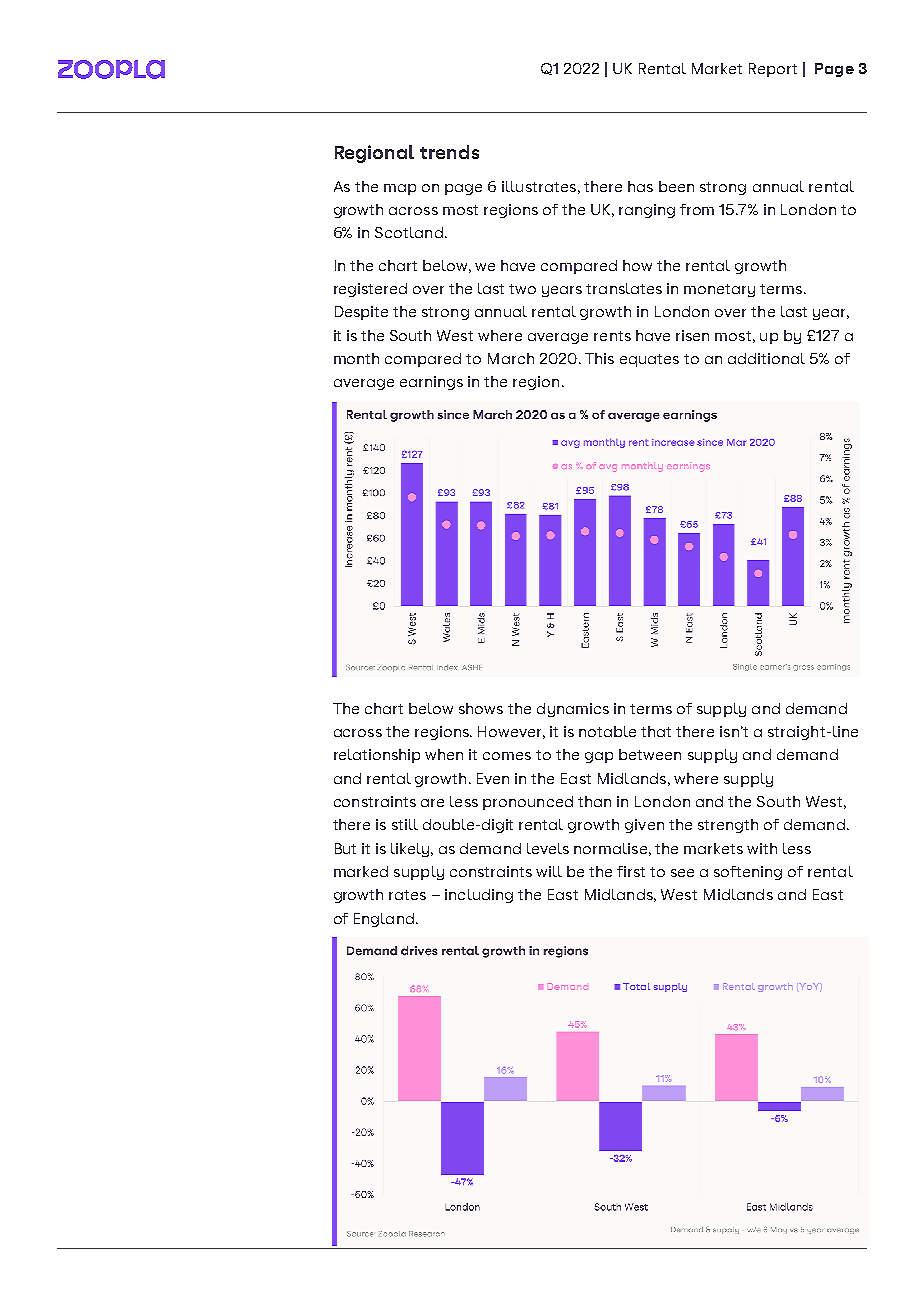  Describe the element at coordinates (773, 70) in the image. I see `Report` at that location.
